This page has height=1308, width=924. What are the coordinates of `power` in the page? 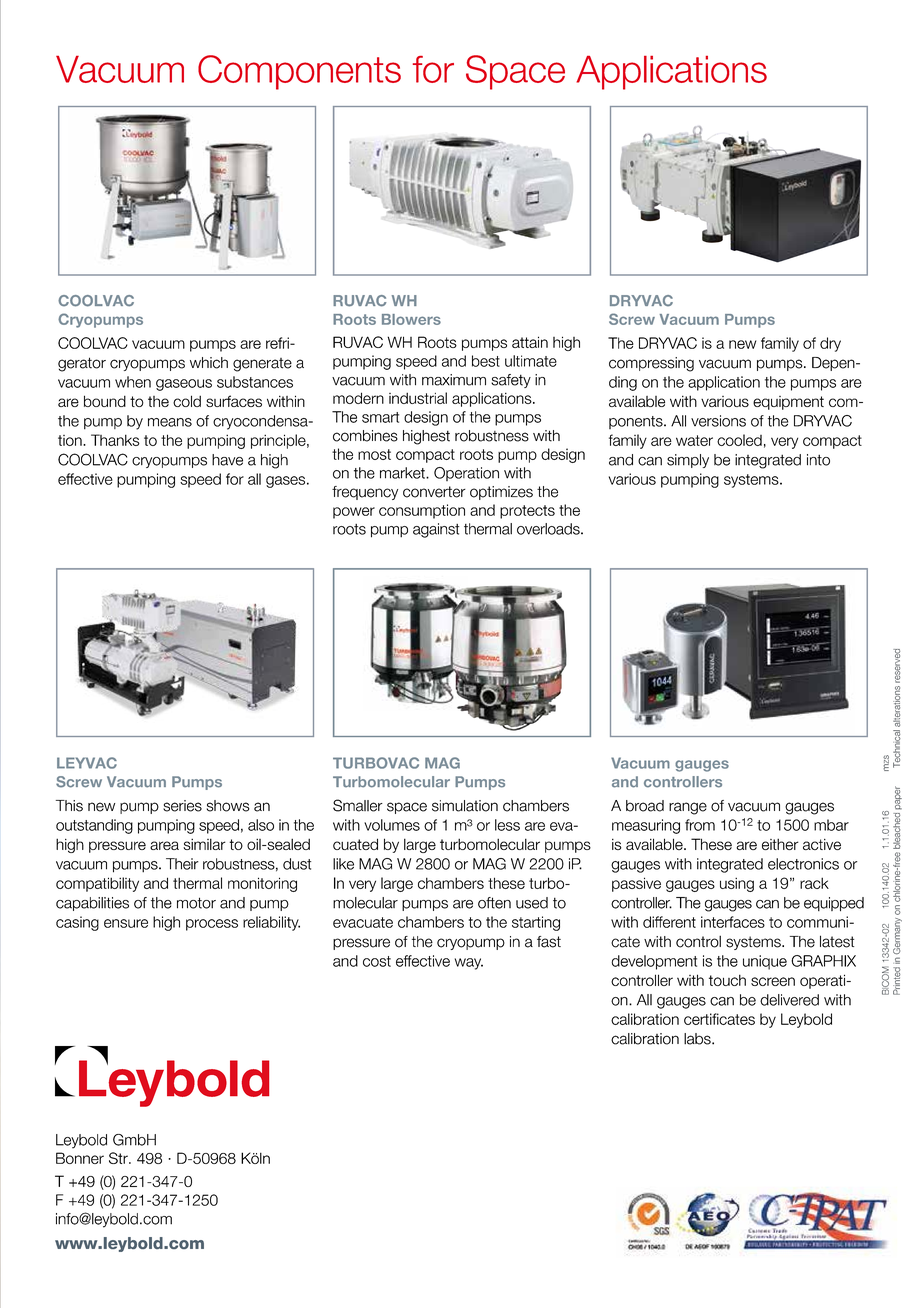 It's located at (354, 513).
